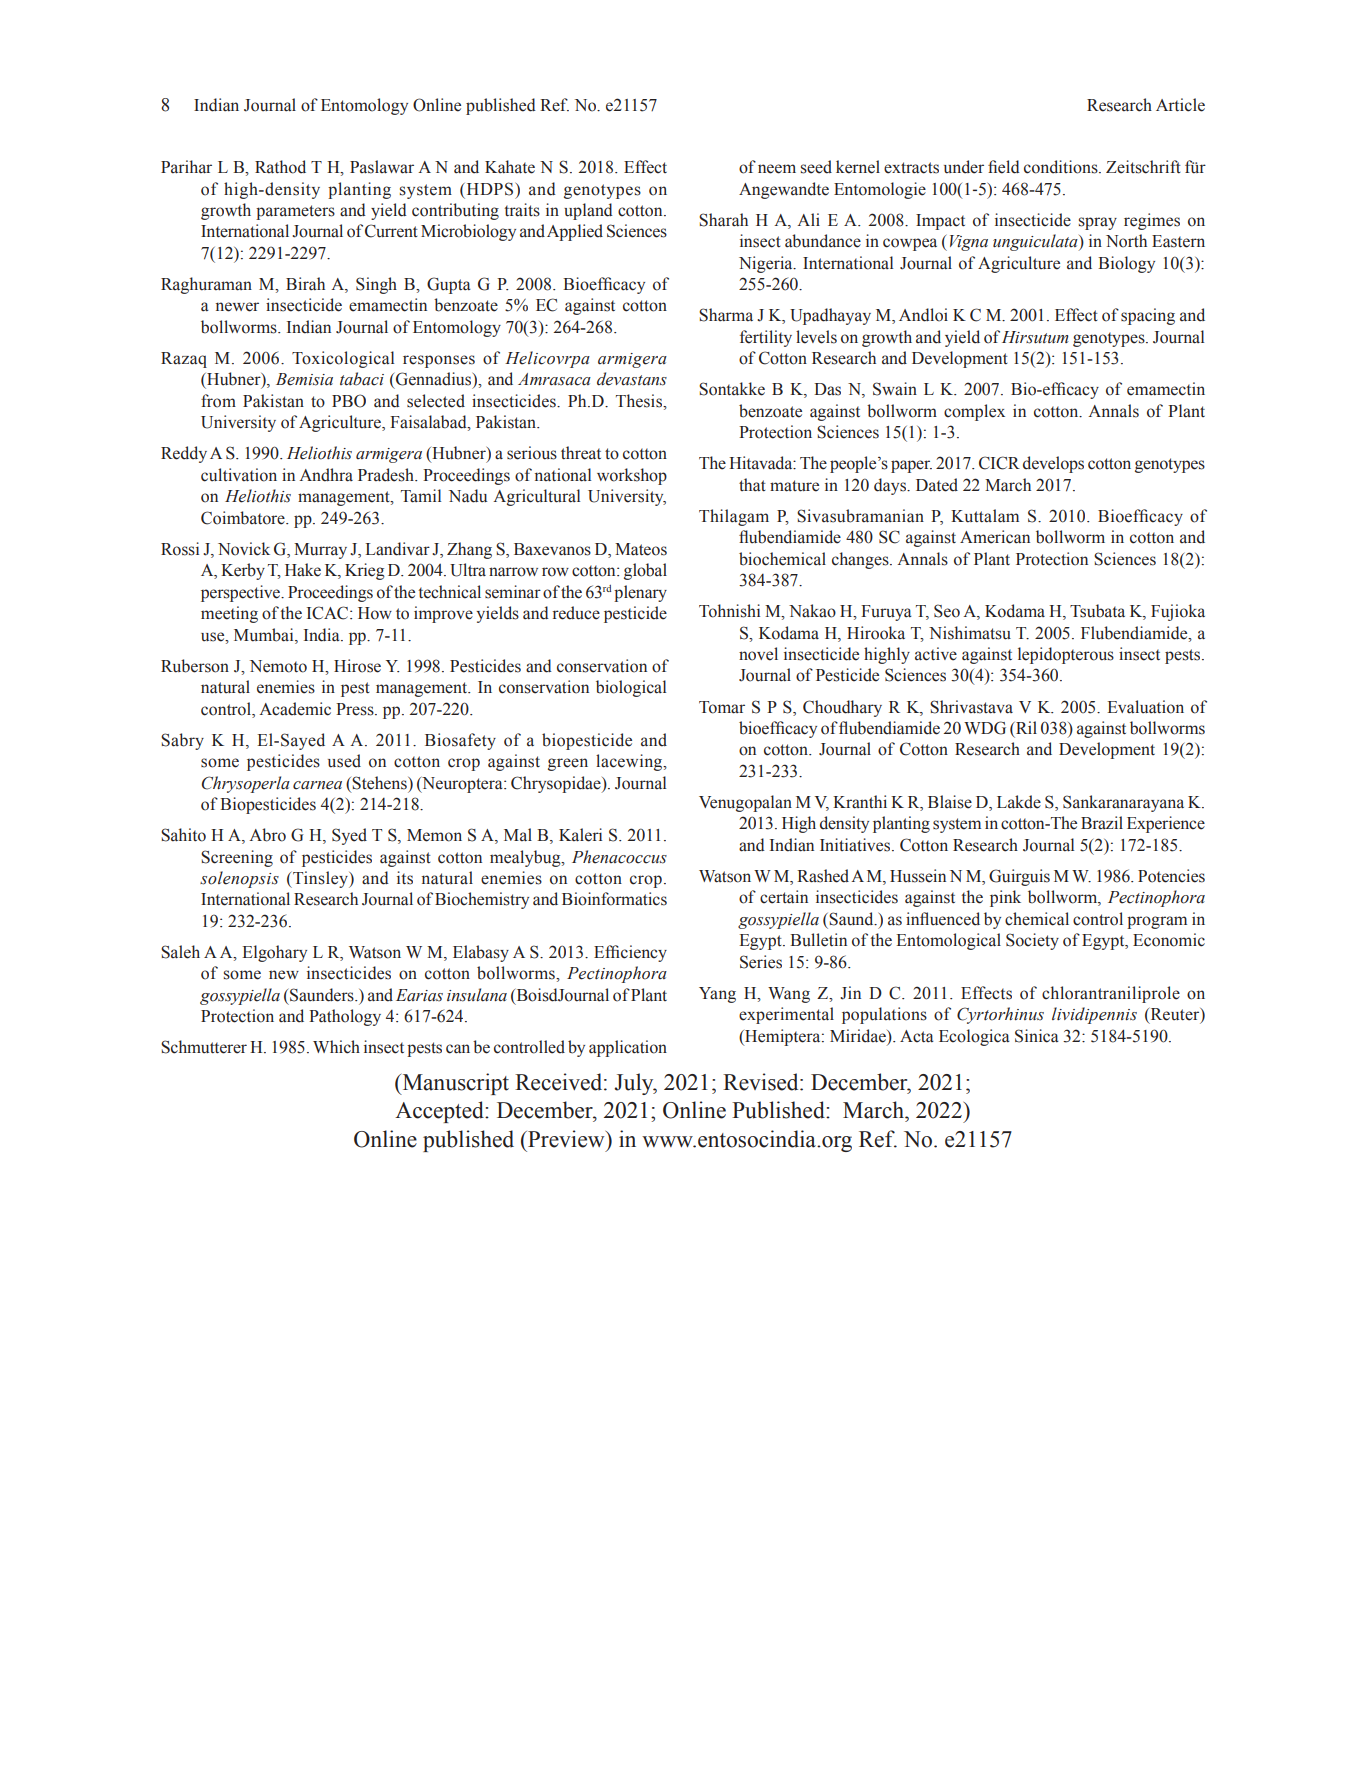 This document has width=1366, height=1768. I want to click on Andhra, so click(326, 475).
